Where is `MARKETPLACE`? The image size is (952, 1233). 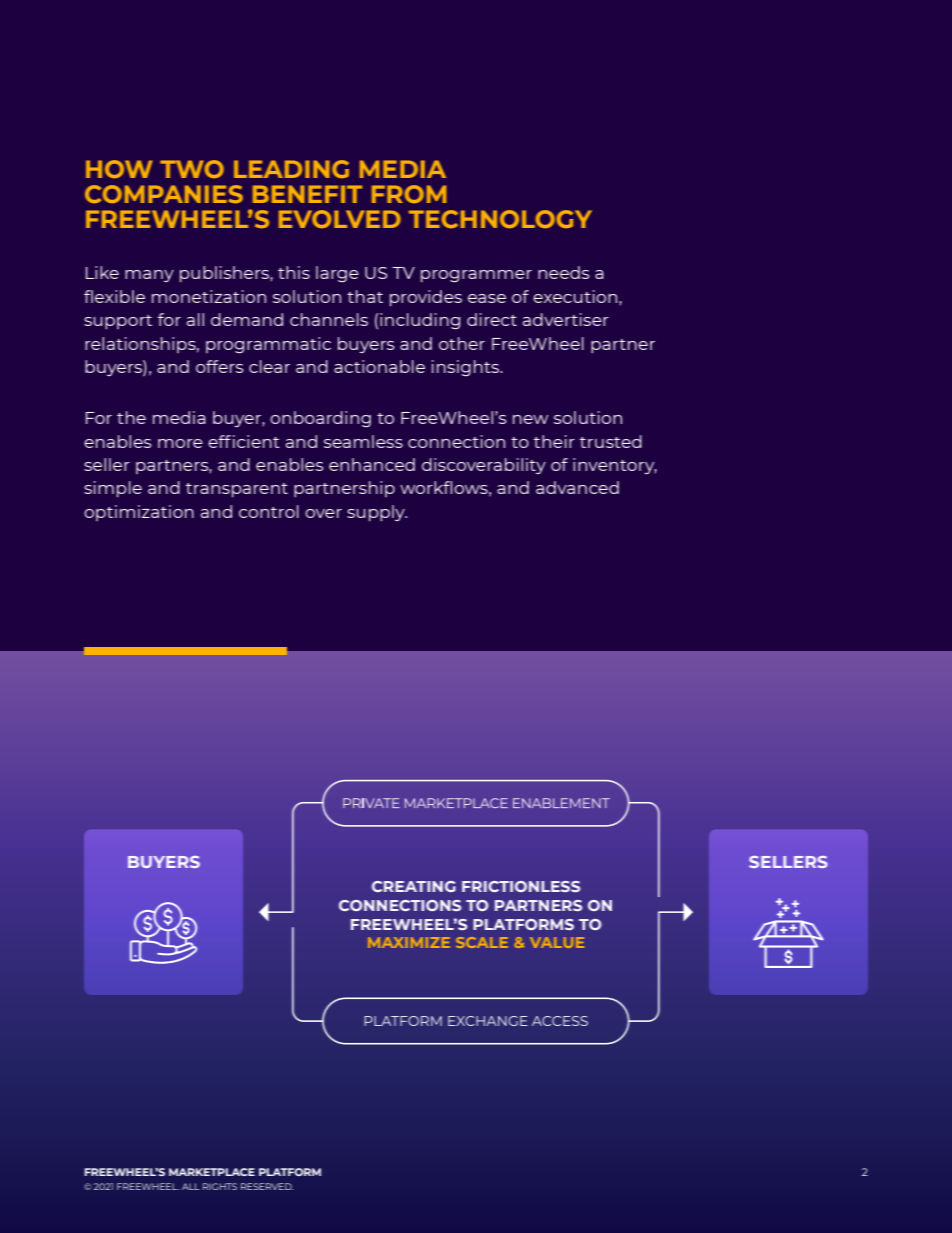
MARKETPLACE is located at coordinates (212, 1172).
